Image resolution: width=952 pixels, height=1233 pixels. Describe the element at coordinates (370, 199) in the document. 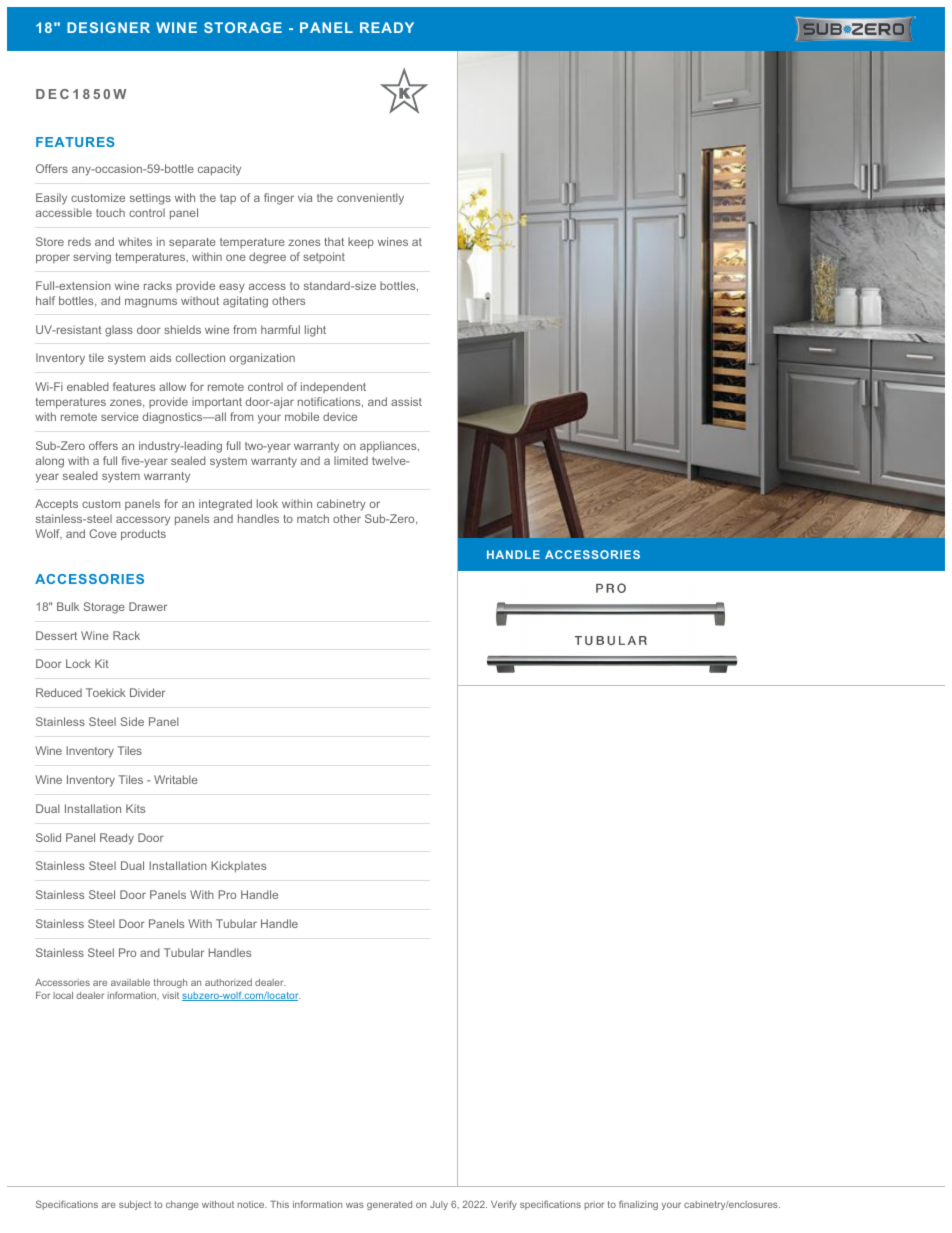

I see `conveniently` at that location.
